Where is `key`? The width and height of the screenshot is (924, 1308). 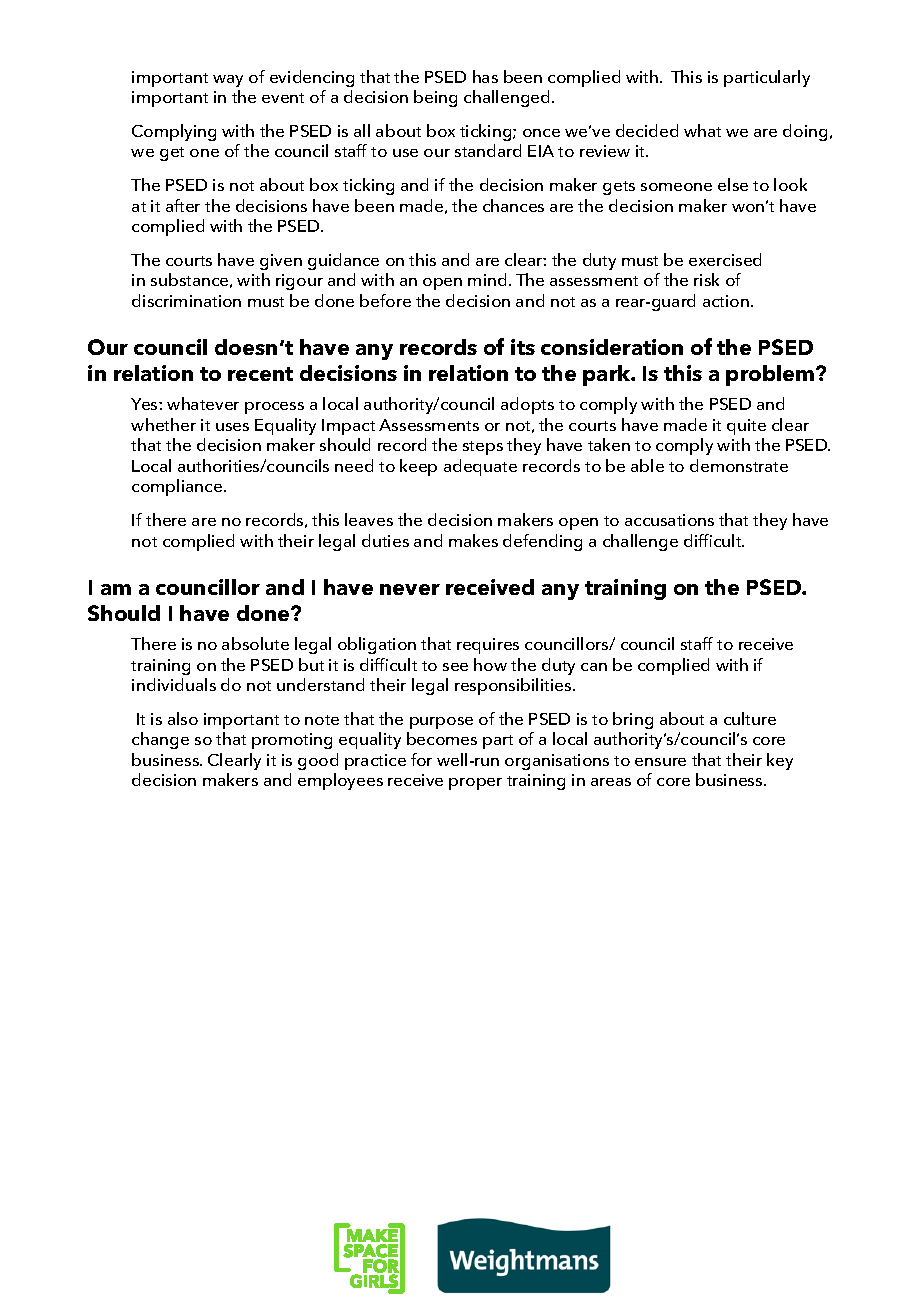
key is located at coordinates (780, 761).
